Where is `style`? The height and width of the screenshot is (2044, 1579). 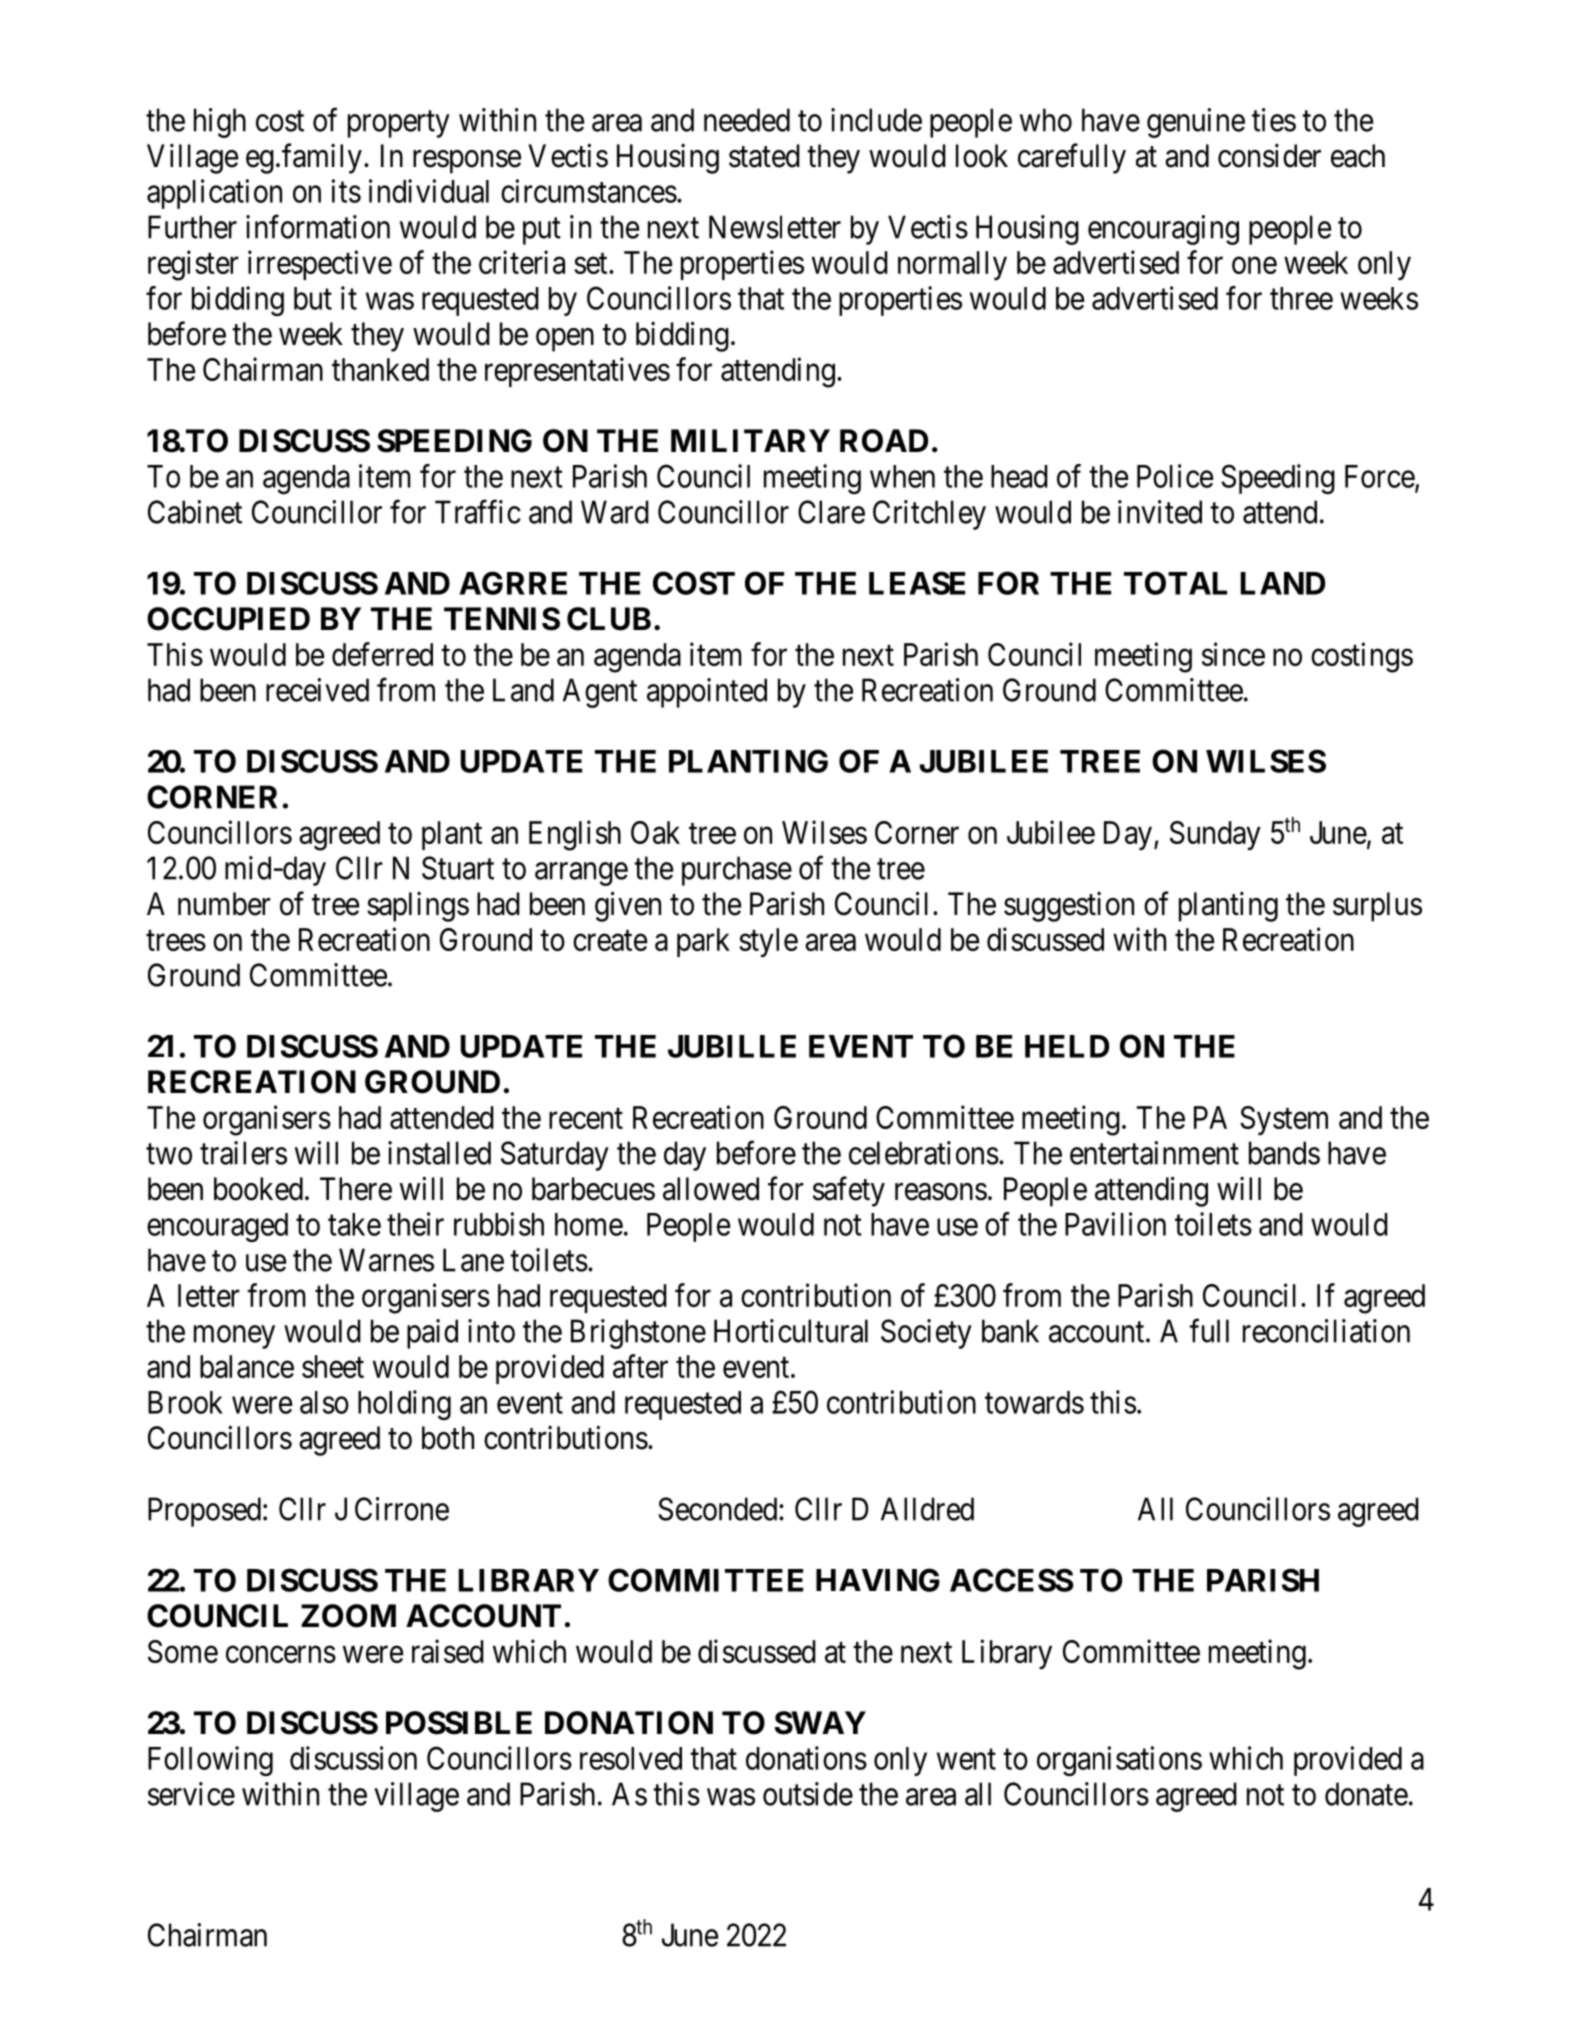 style is located at coordinates (768, 942).
